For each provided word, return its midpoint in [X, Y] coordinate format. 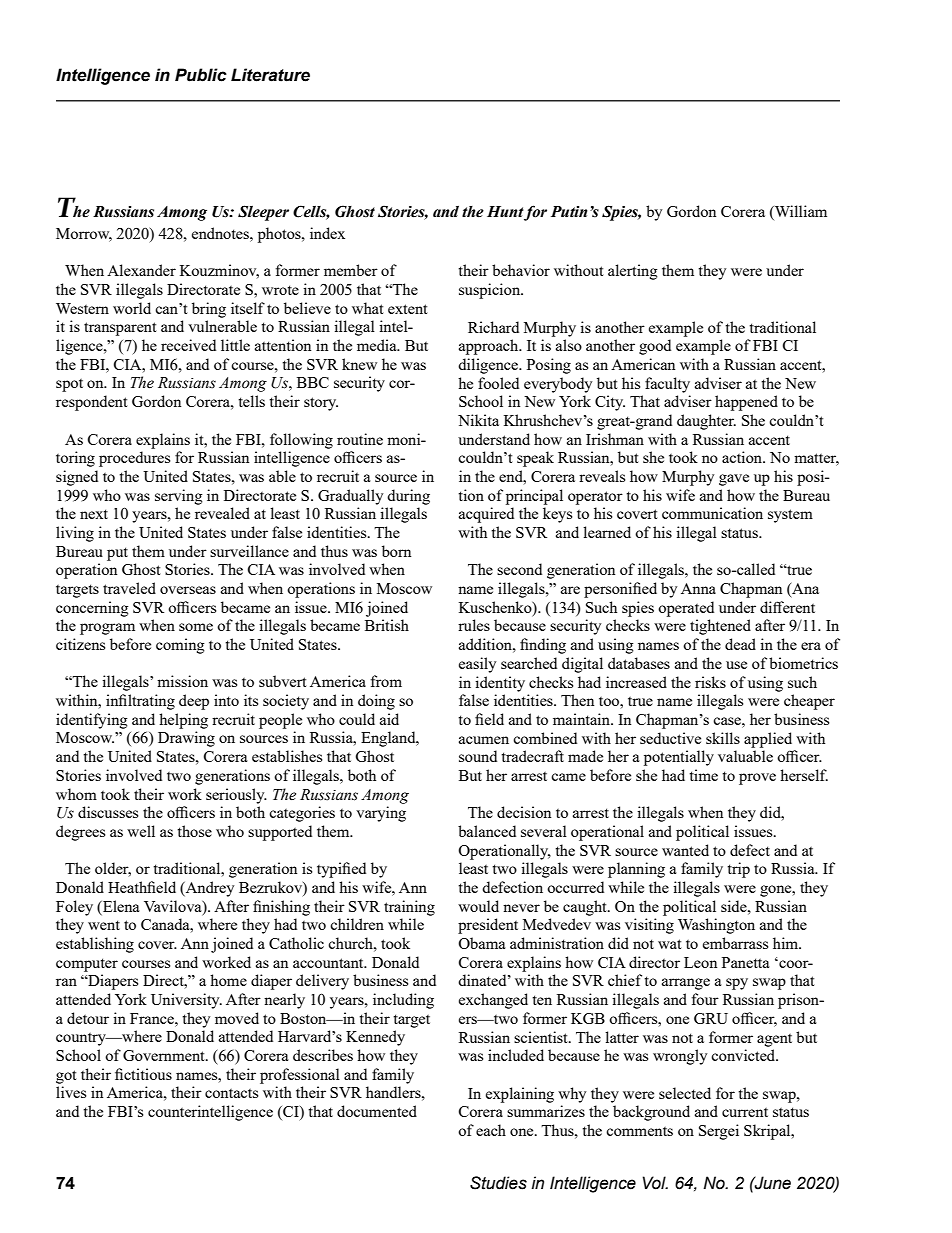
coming [180, 646]
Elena [120, 906]
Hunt [505, 212]
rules [474, 625]
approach [490, 347]
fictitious [143, 1074]
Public [201, 75]
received [188, 345]
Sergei [719, 1132]
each [491, 1130]
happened [746, 403]
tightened [720, 627]
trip [738, 870]
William [800, 212]
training [409, 908]
